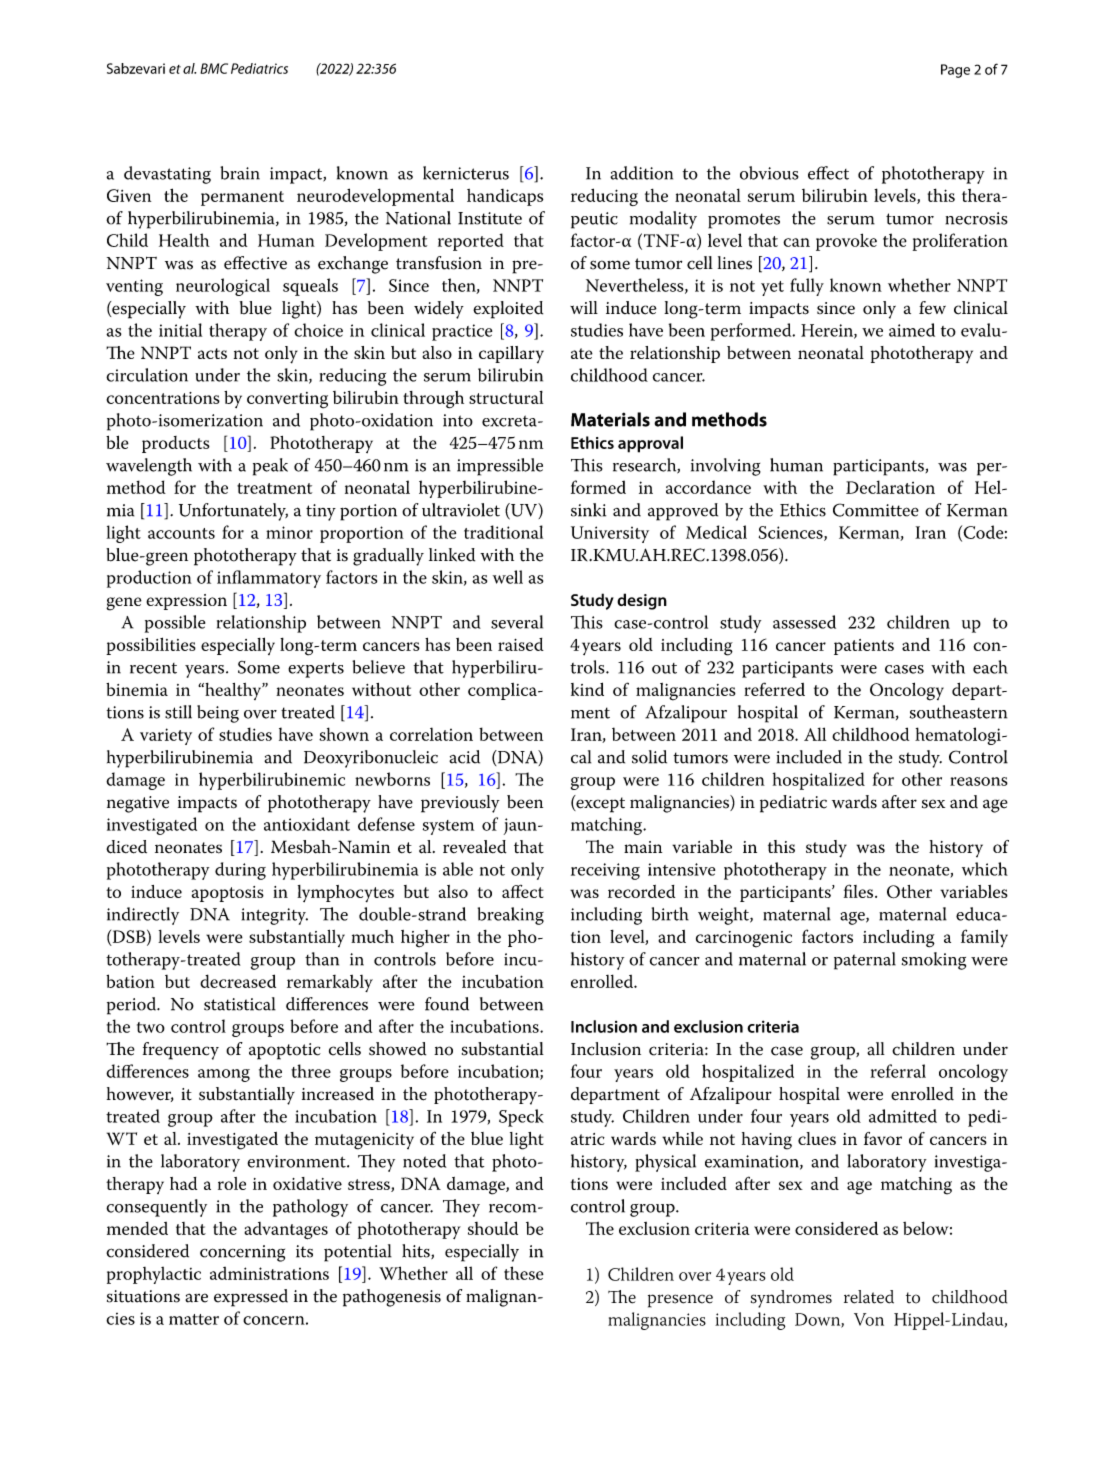 The image size is (1114, 1480). Describe the element at coordinates (233, 512) in the document. I see `Unfortunately` at that location.
